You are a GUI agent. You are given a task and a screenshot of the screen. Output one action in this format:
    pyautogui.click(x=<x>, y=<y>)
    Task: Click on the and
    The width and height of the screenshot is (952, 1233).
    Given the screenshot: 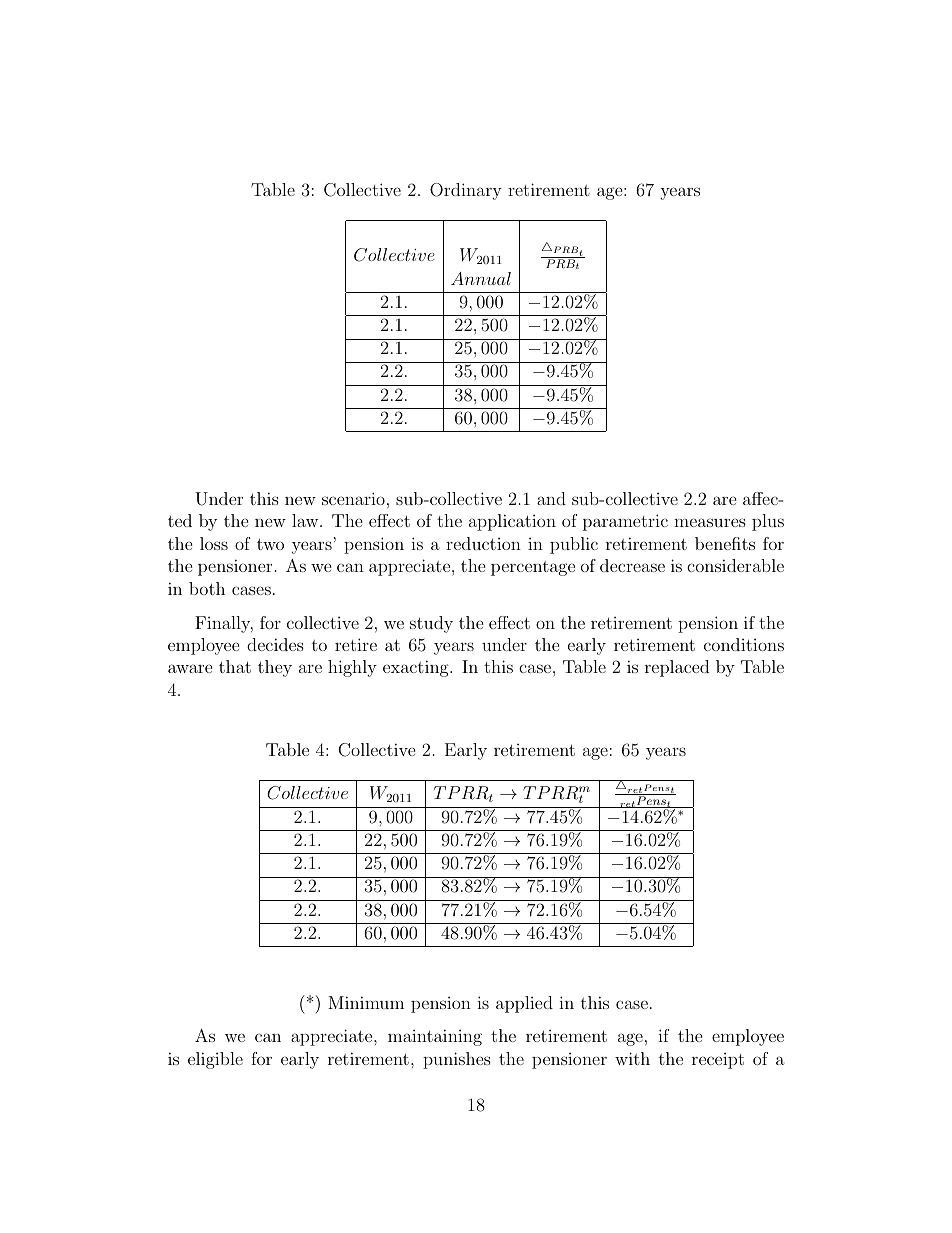 What is the action you would take?
    pyautogui.click(x=551, y=498)
